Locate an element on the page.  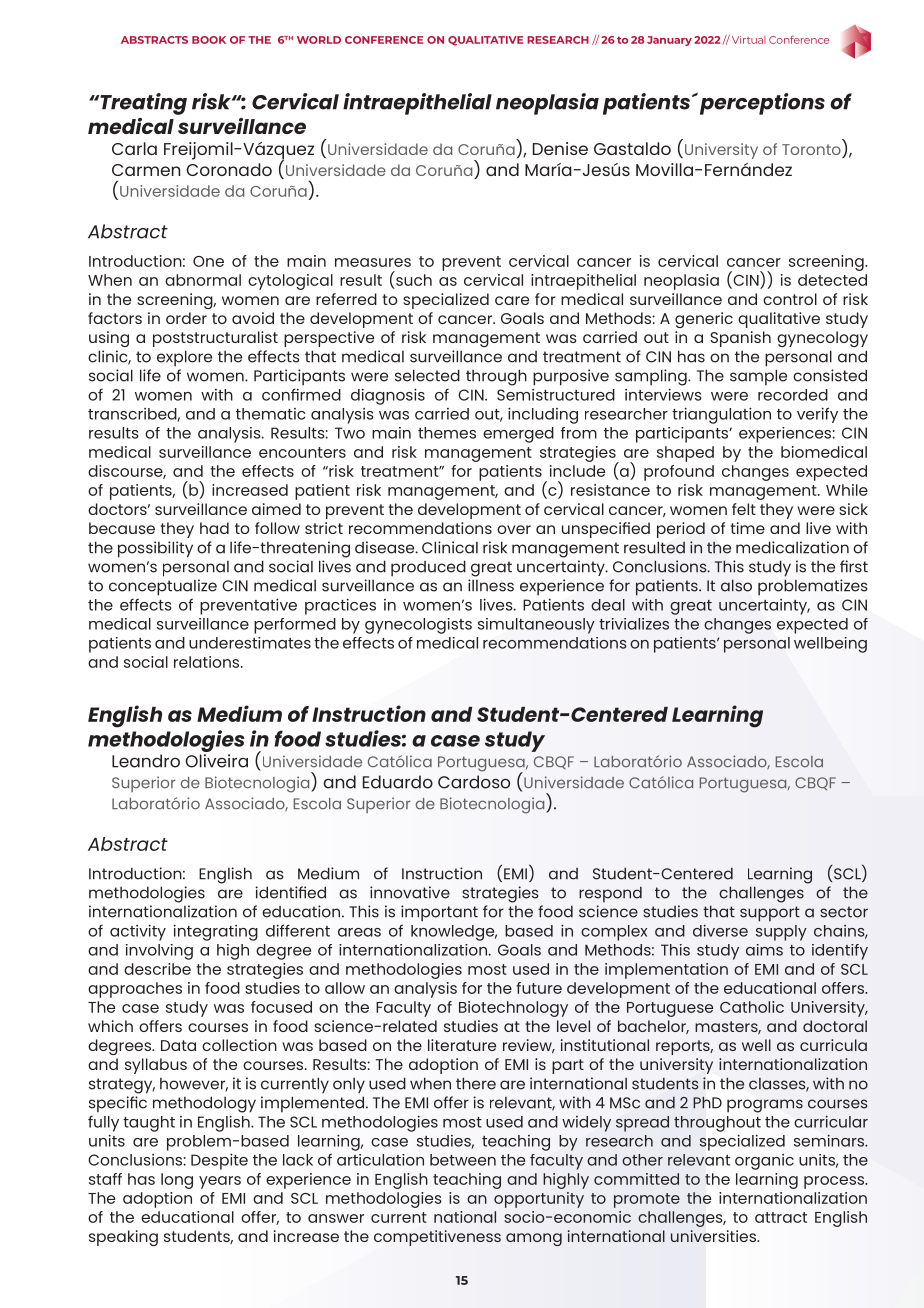
Eduardo is located at coordinates (398, 782).
